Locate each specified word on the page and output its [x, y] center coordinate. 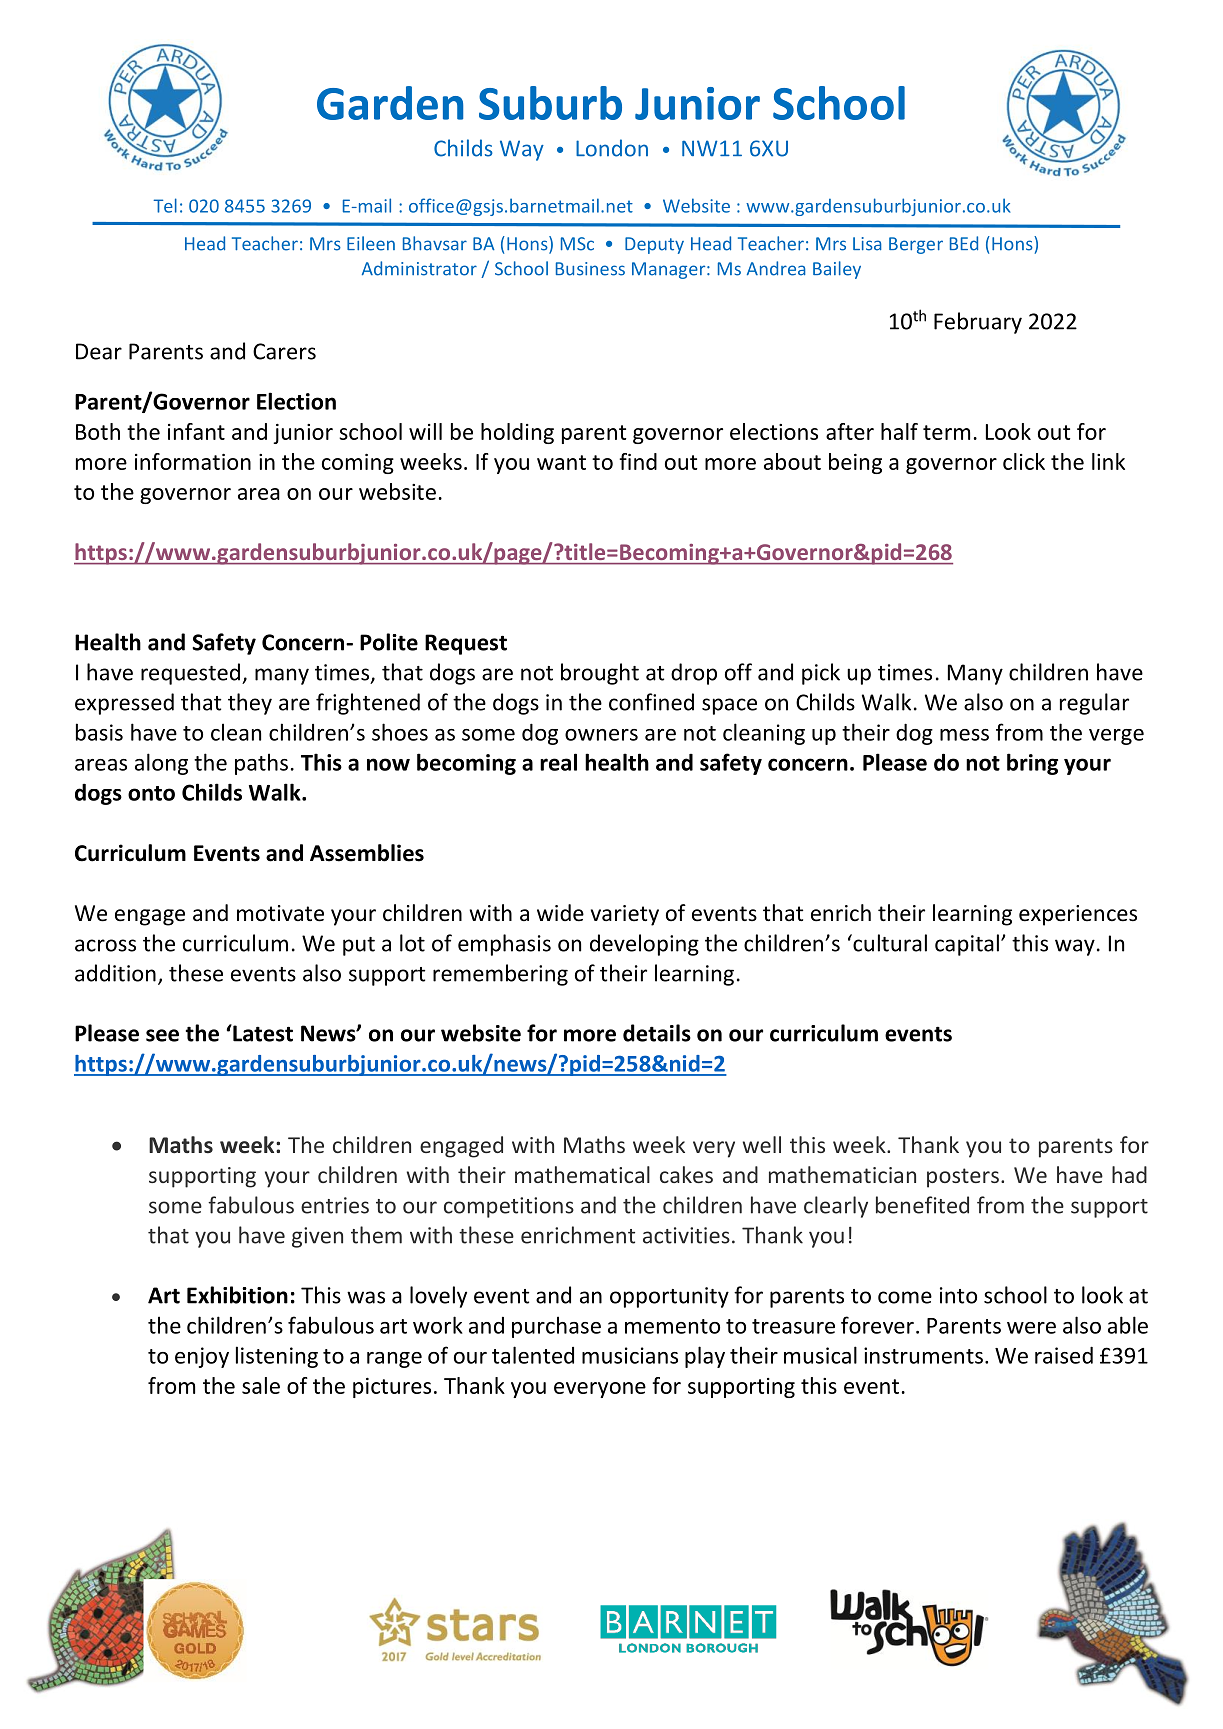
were [1031, 1328]
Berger [916, 245]
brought [600, 674]
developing [644, 945]
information [193, 461]
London [612, 148]
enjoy [202, 1357]
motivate [280, 913]
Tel [165, 205]
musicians [630, 1355]
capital [967, 945]
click [1024, 461]
